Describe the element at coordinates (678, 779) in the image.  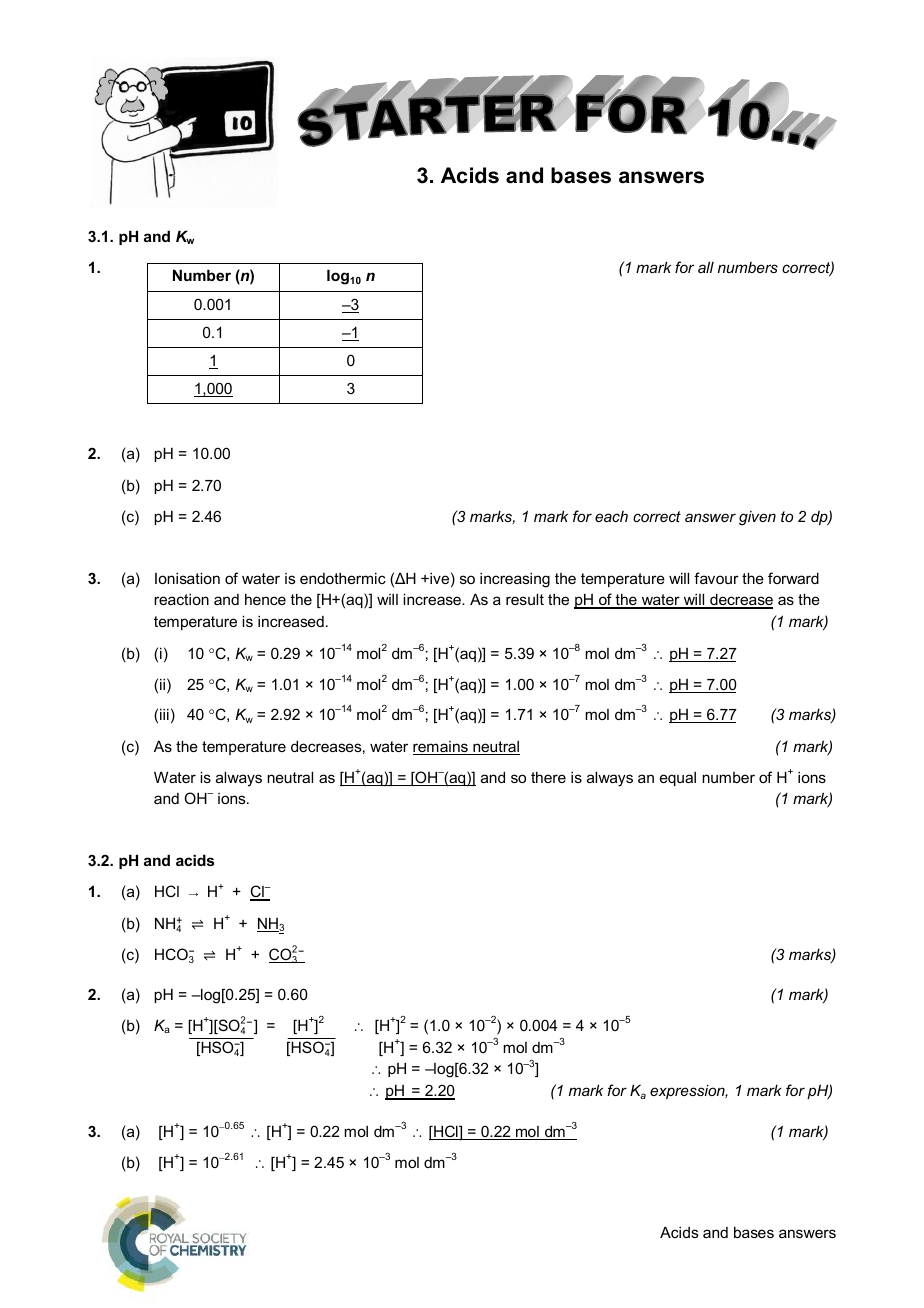
I see `equal` at that location.
